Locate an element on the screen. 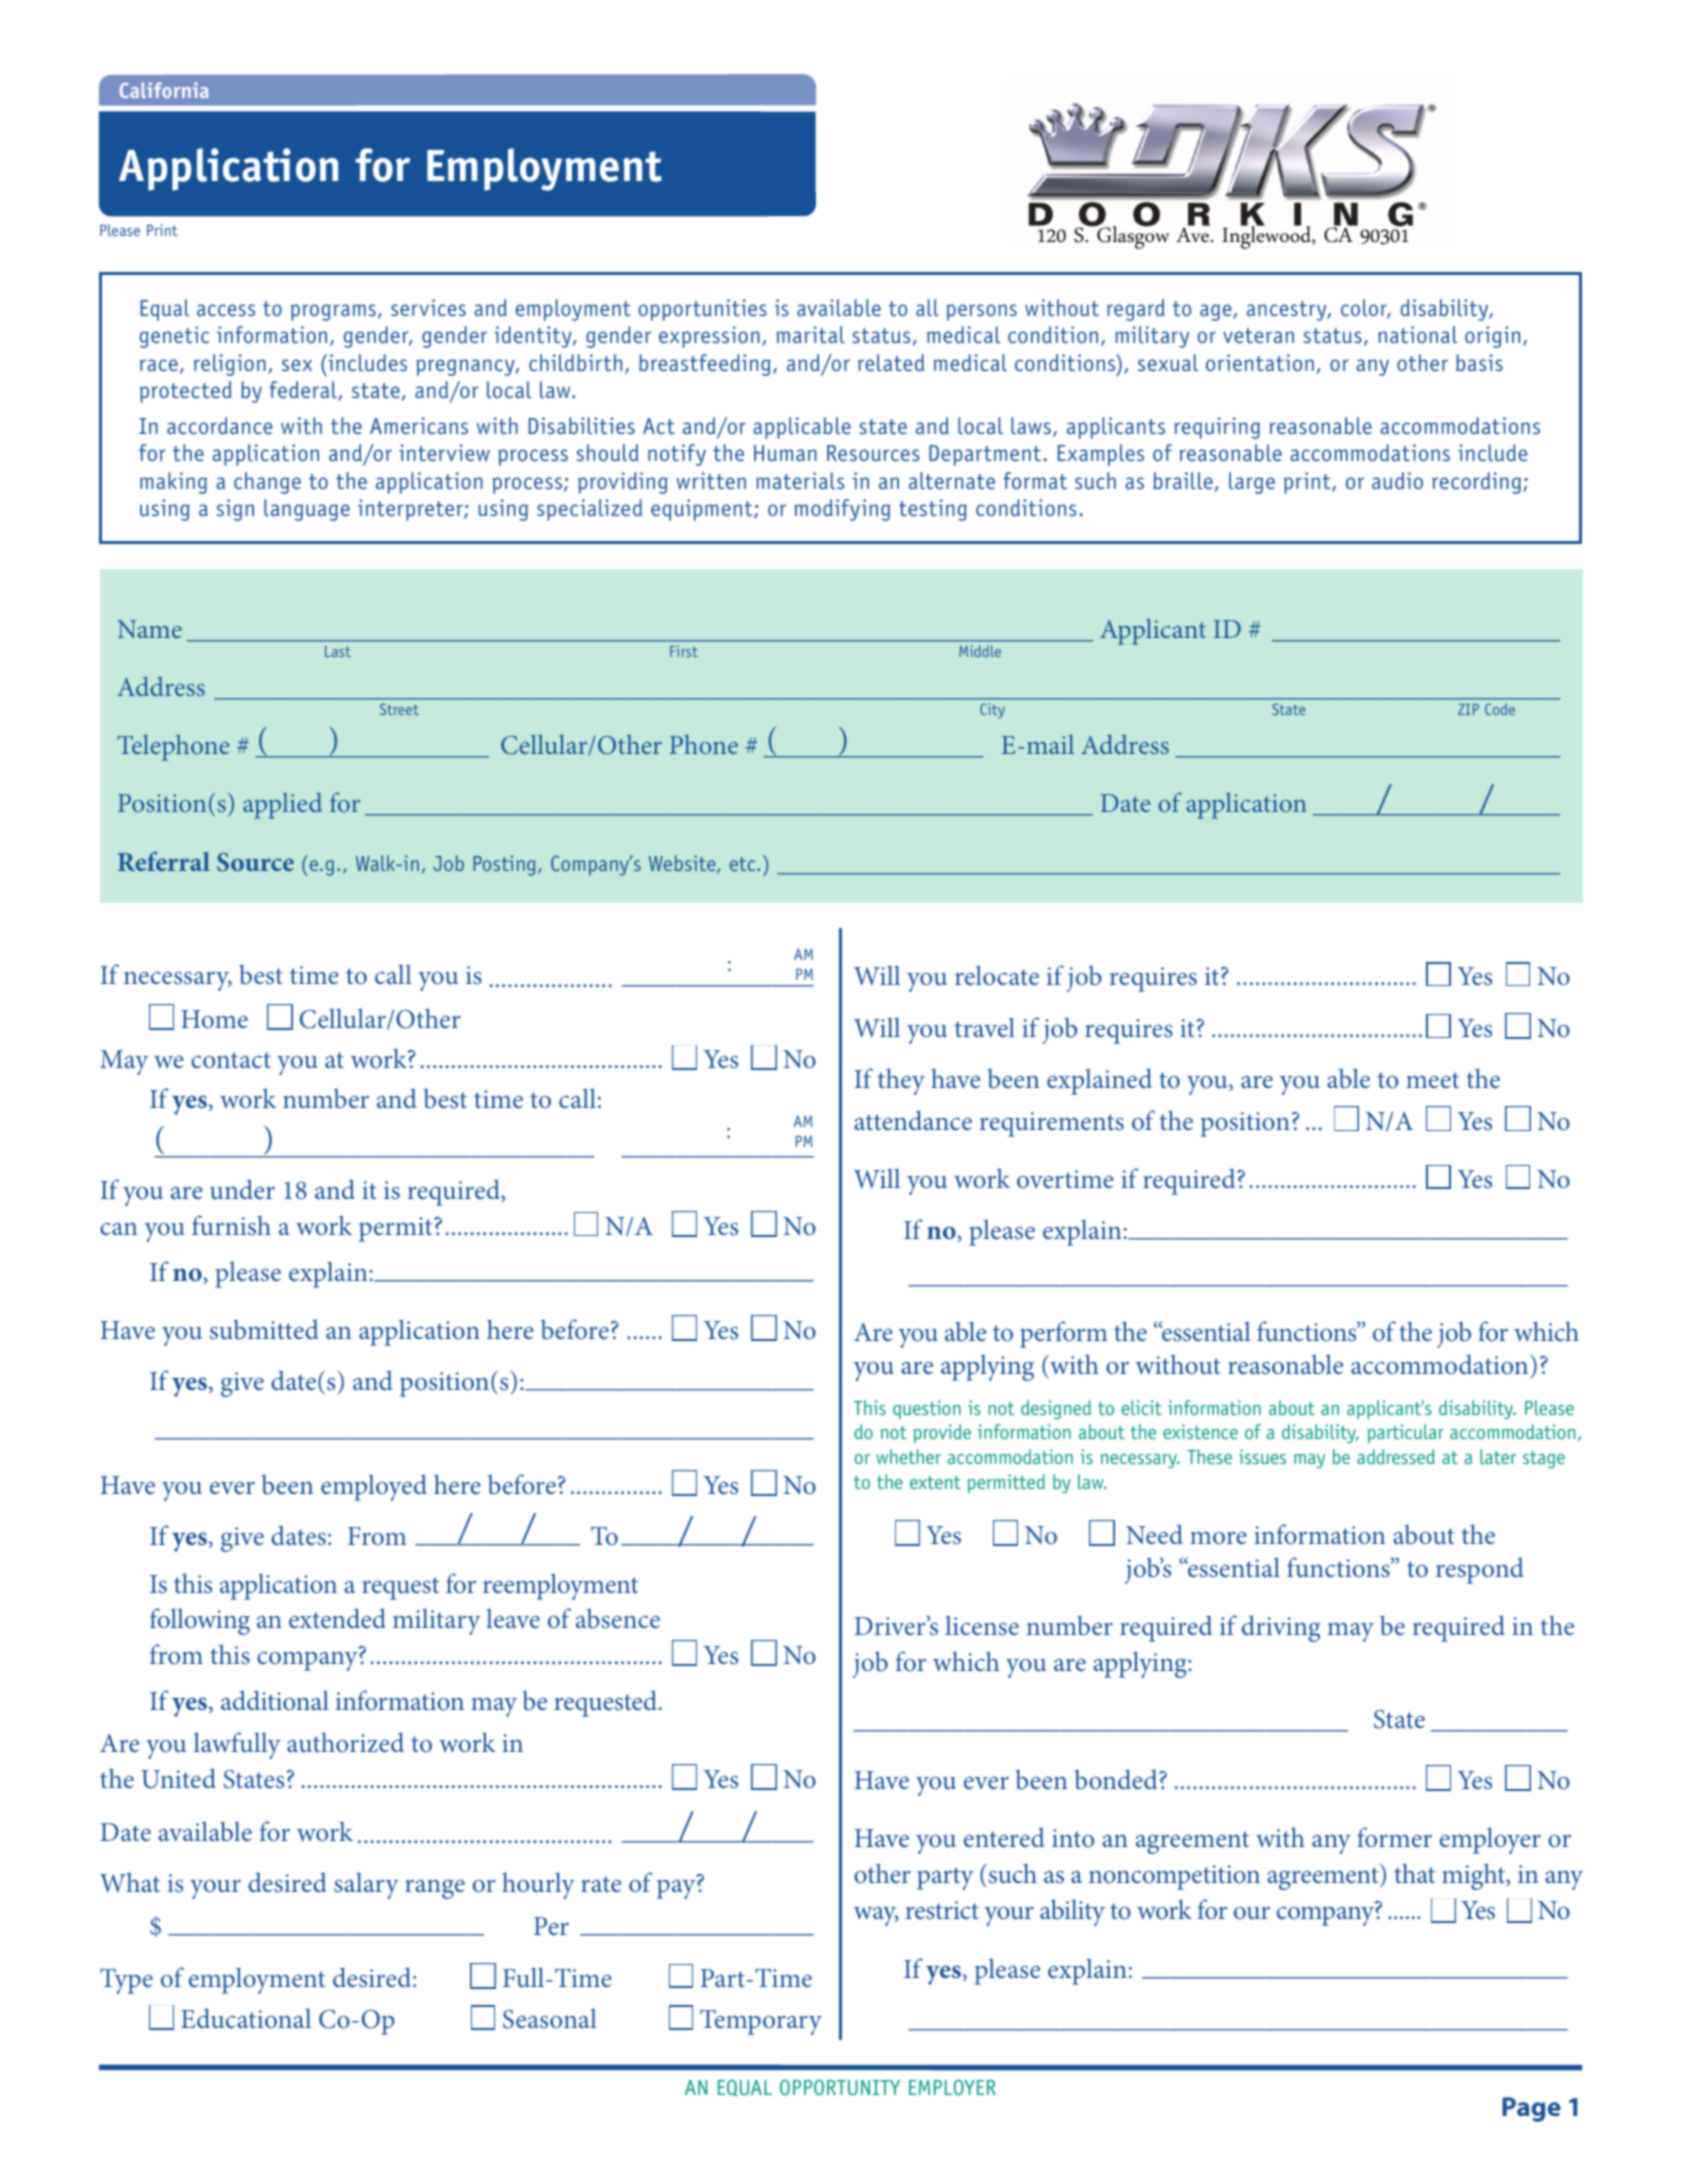 The image size is (1681, 2176). Educational is located at coordinates (246, 2018).
